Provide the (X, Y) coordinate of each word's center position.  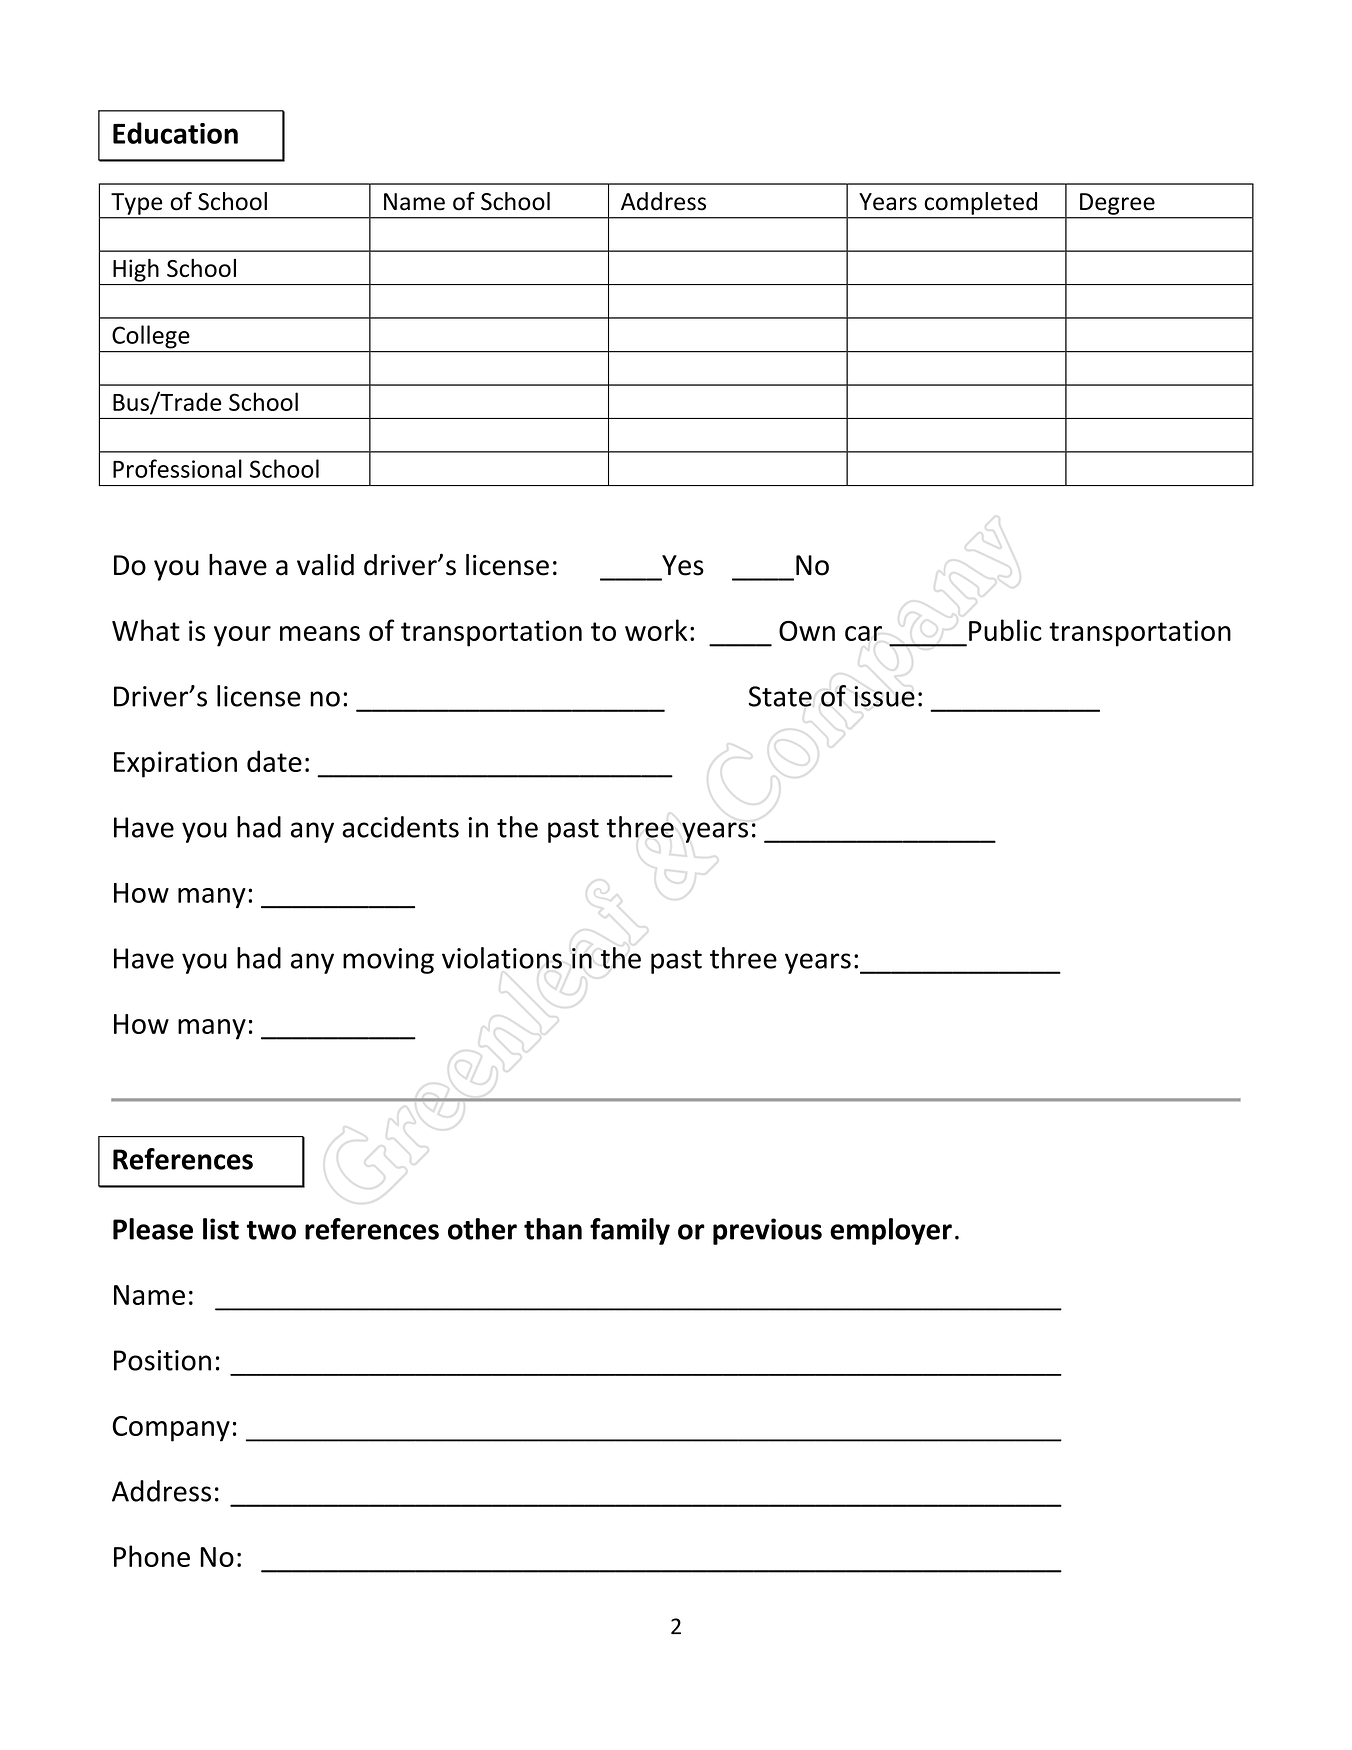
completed (981, 203)
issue (884, 696)
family (630, 1231)
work (656, 630)
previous (767, 1231)
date (274, 761)
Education (175, 133)
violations (502, 958)
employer (891, 1231)
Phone (152, 1556)
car (863, 633)
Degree (1117, 204)
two (271, 1230)
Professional (177, 468)
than (553, 1229)
